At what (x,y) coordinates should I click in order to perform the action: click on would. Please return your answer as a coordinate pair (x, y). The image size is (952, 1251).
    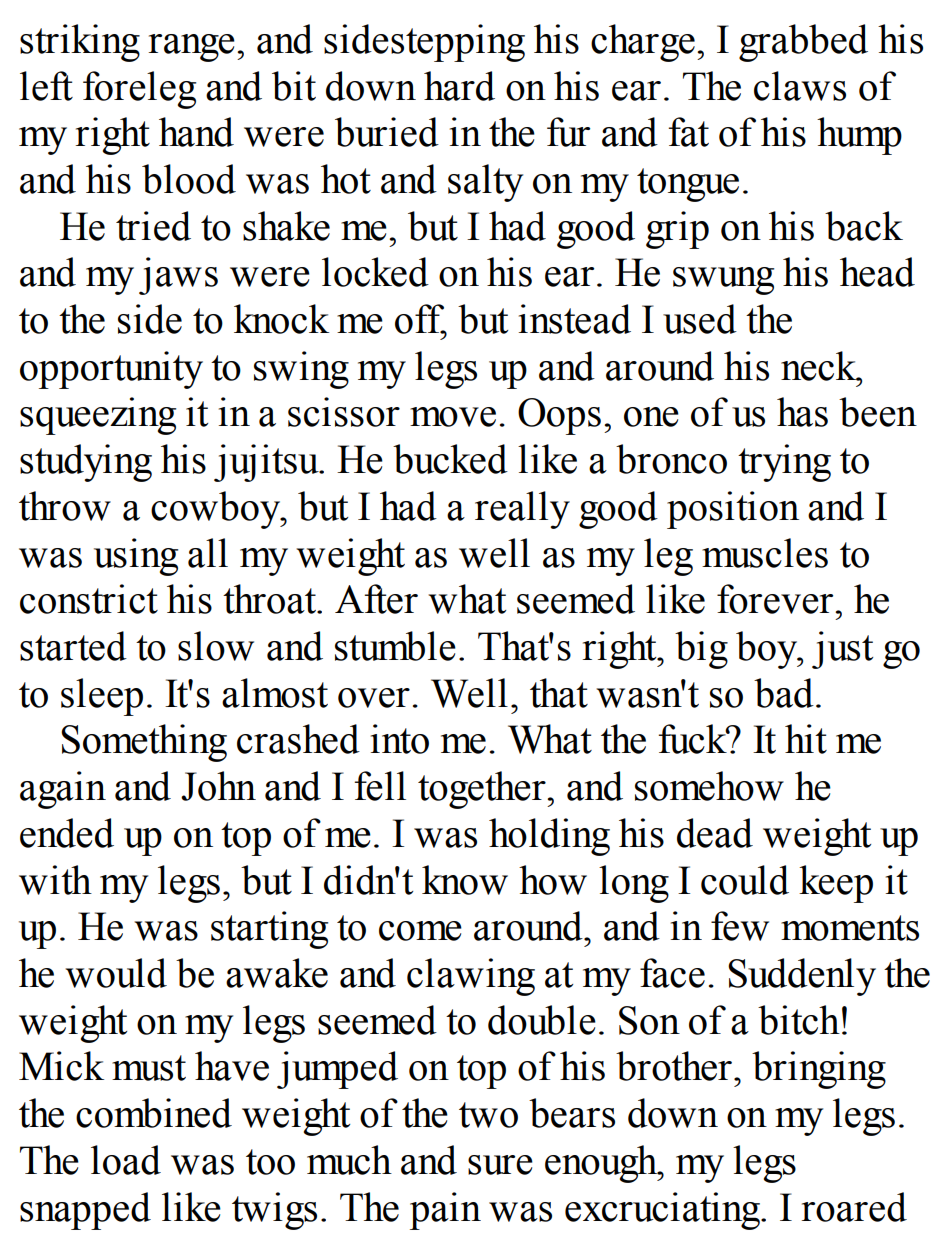
    Looking at the image, I should click on (116, 973).
